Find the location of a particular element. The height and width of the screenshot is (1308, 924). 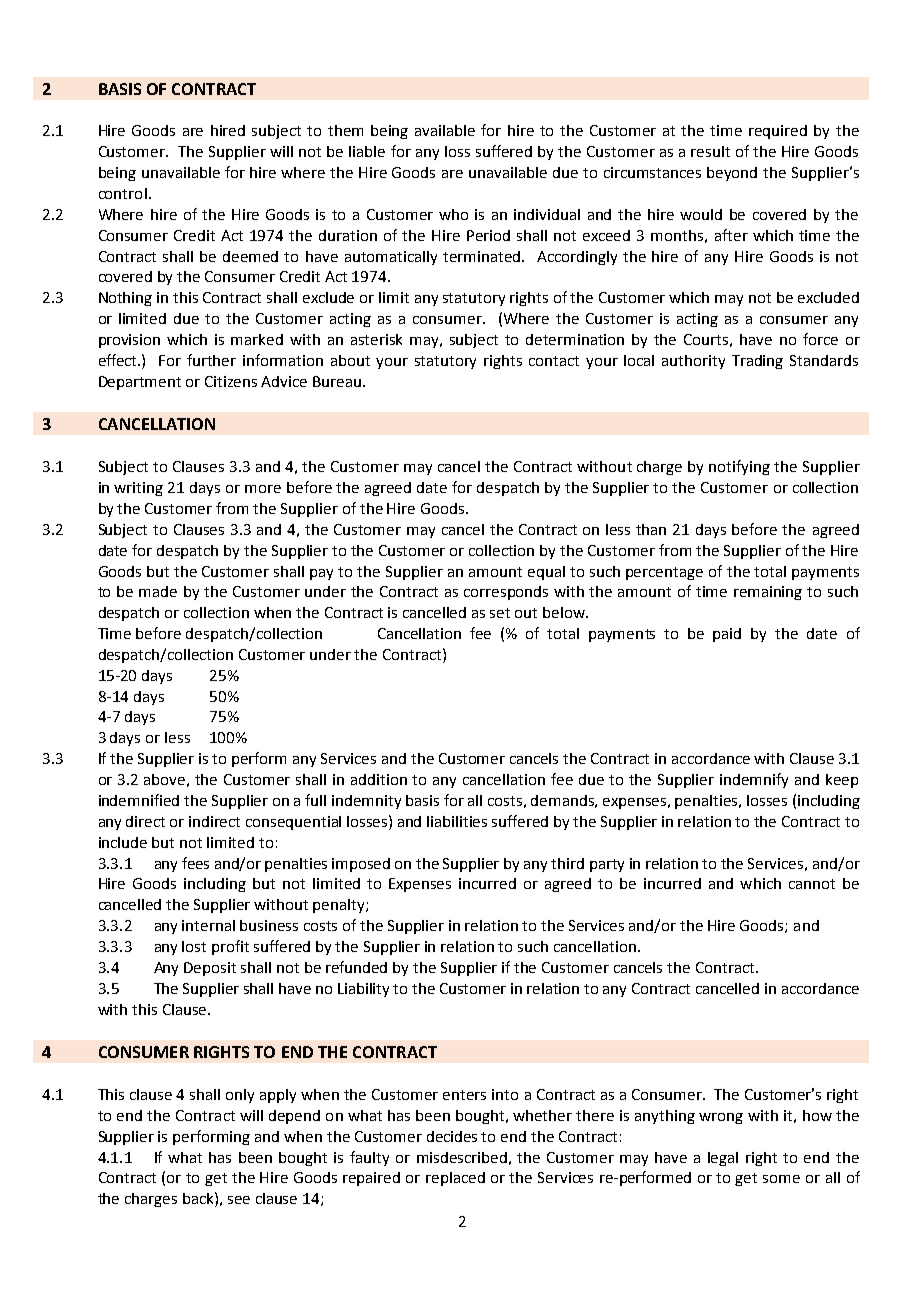

Trading is located at coordinates (757, 362).
